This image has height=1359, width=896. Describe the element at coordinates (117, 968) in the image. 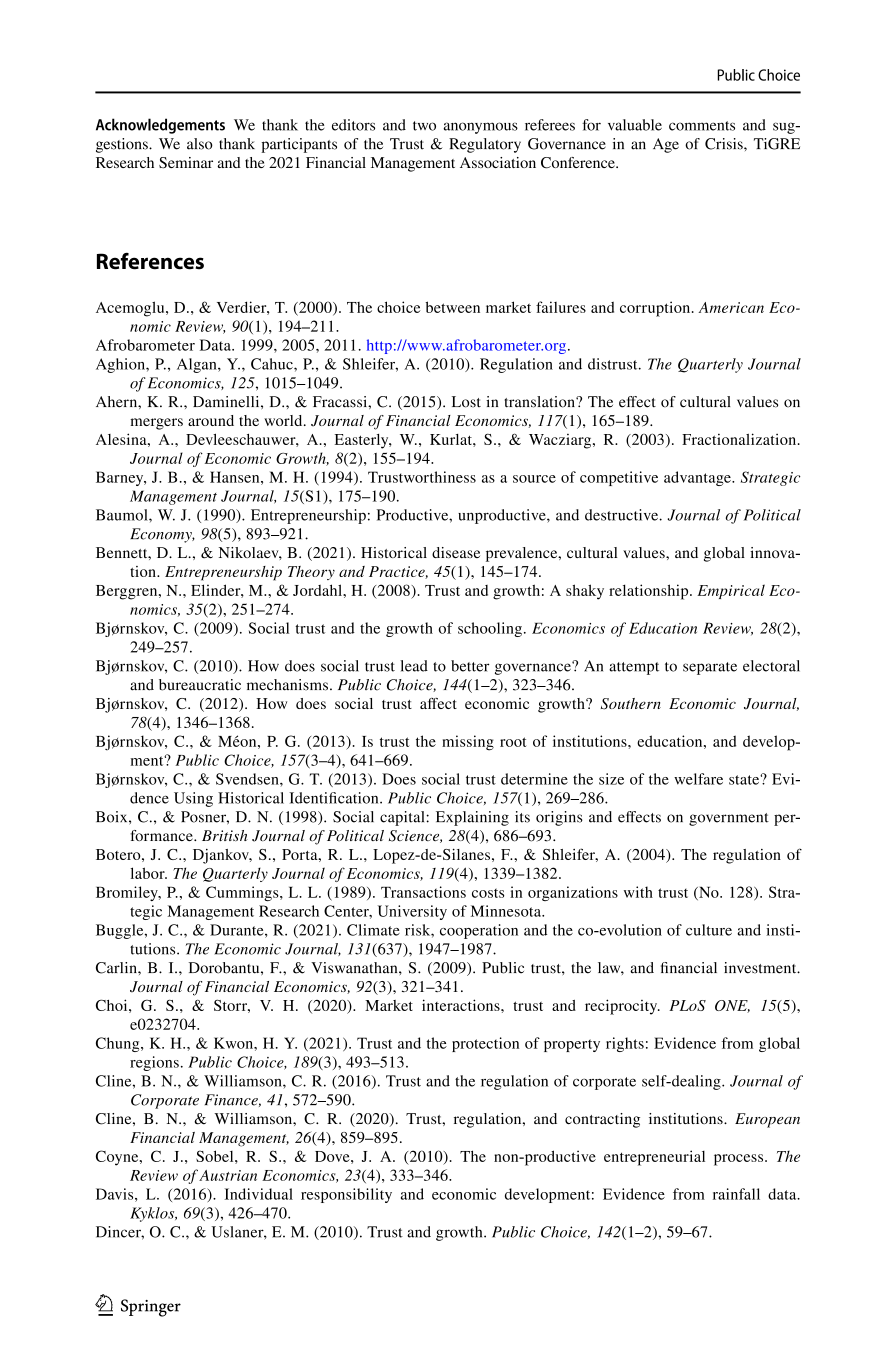

I see `Carlin` at that location.
